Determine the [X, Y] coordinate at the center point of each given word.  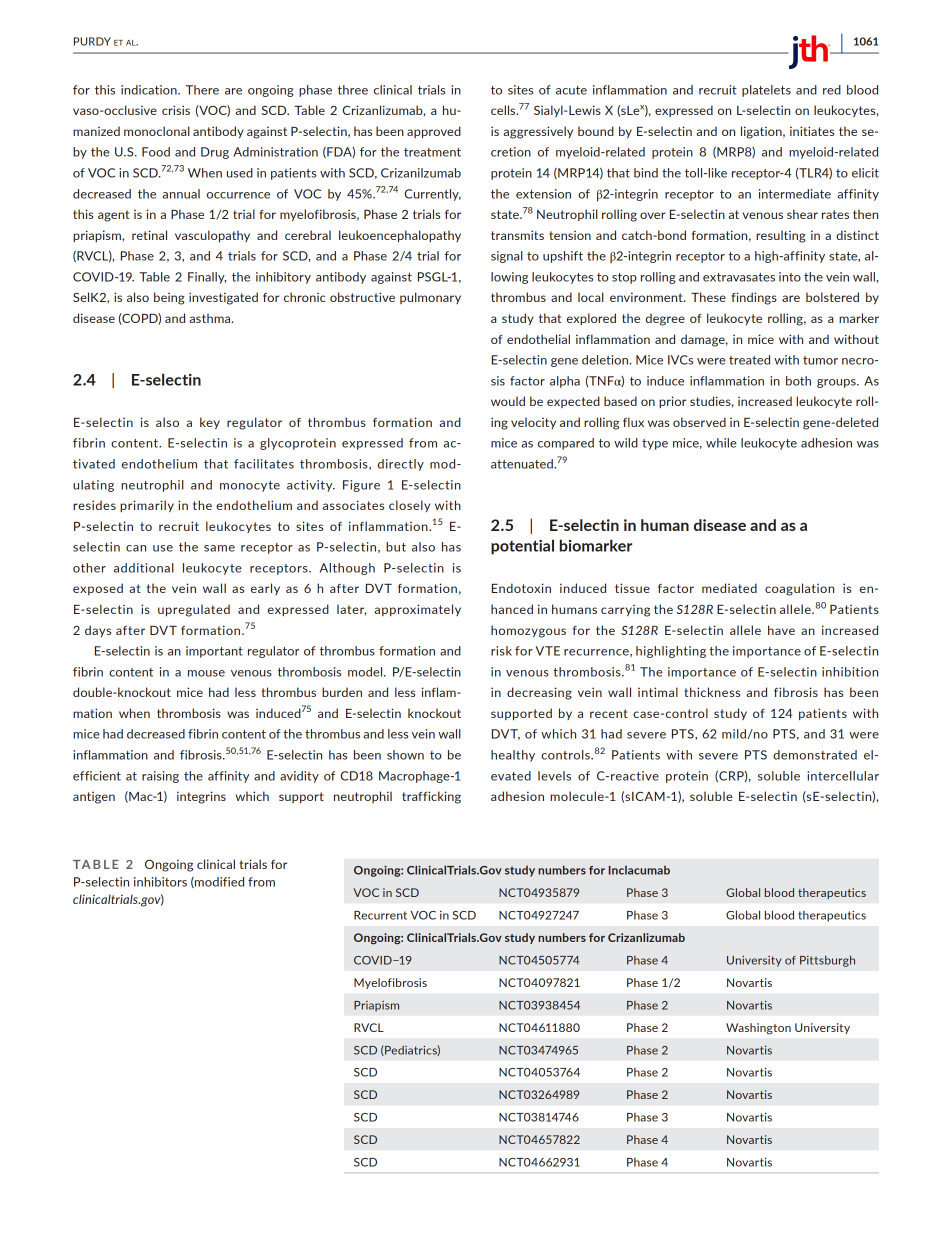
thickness [712, 692]
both [798, 381]
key [210, 423]
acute [571, 90]
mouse [206, 673]
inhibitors [160, 882]
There [202, 90]
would [508, 401]
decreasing [539, 693]
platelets [766, 91]
